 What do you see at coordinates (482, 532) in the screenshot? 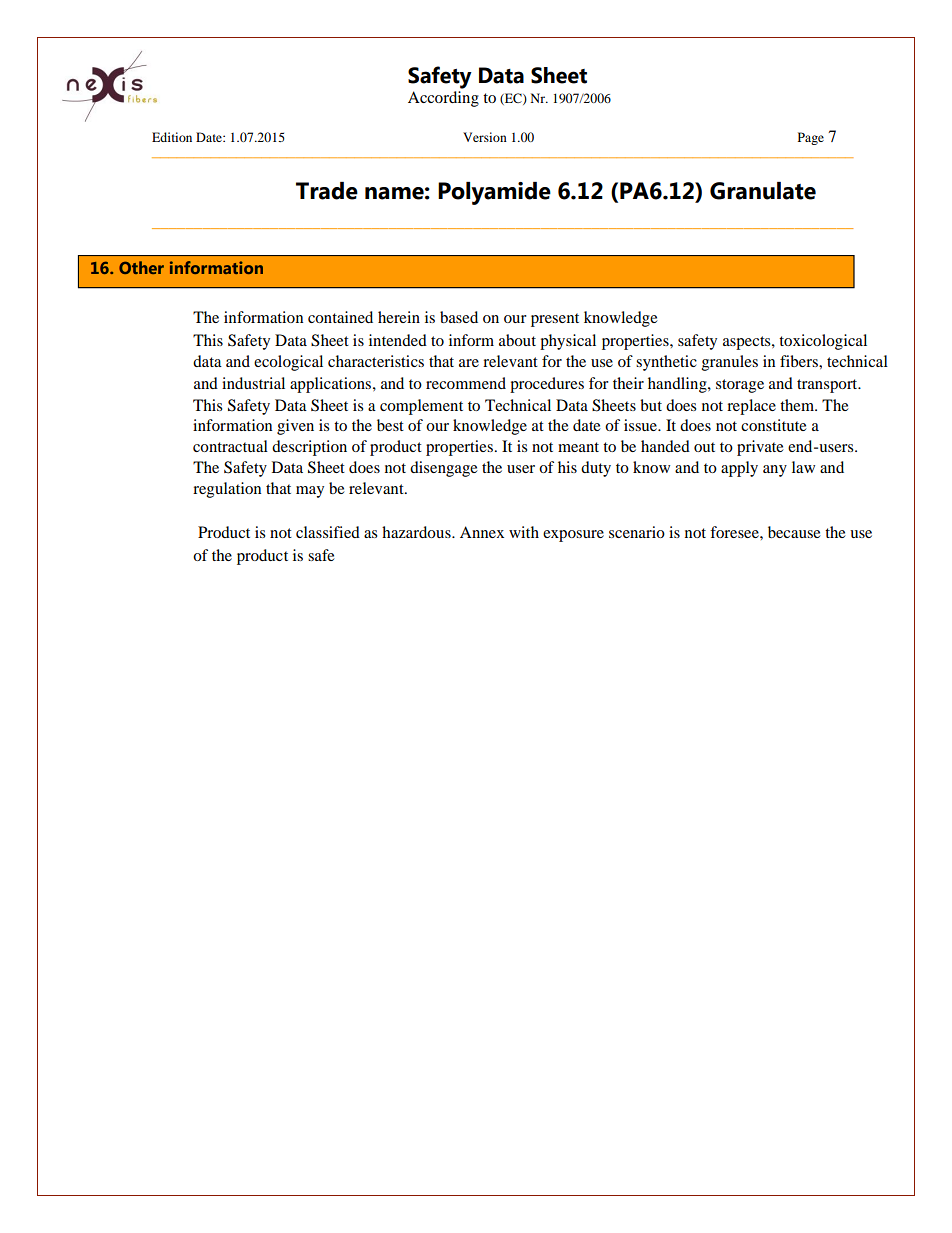
I see `Annex` at bounding box center [482, 532].
